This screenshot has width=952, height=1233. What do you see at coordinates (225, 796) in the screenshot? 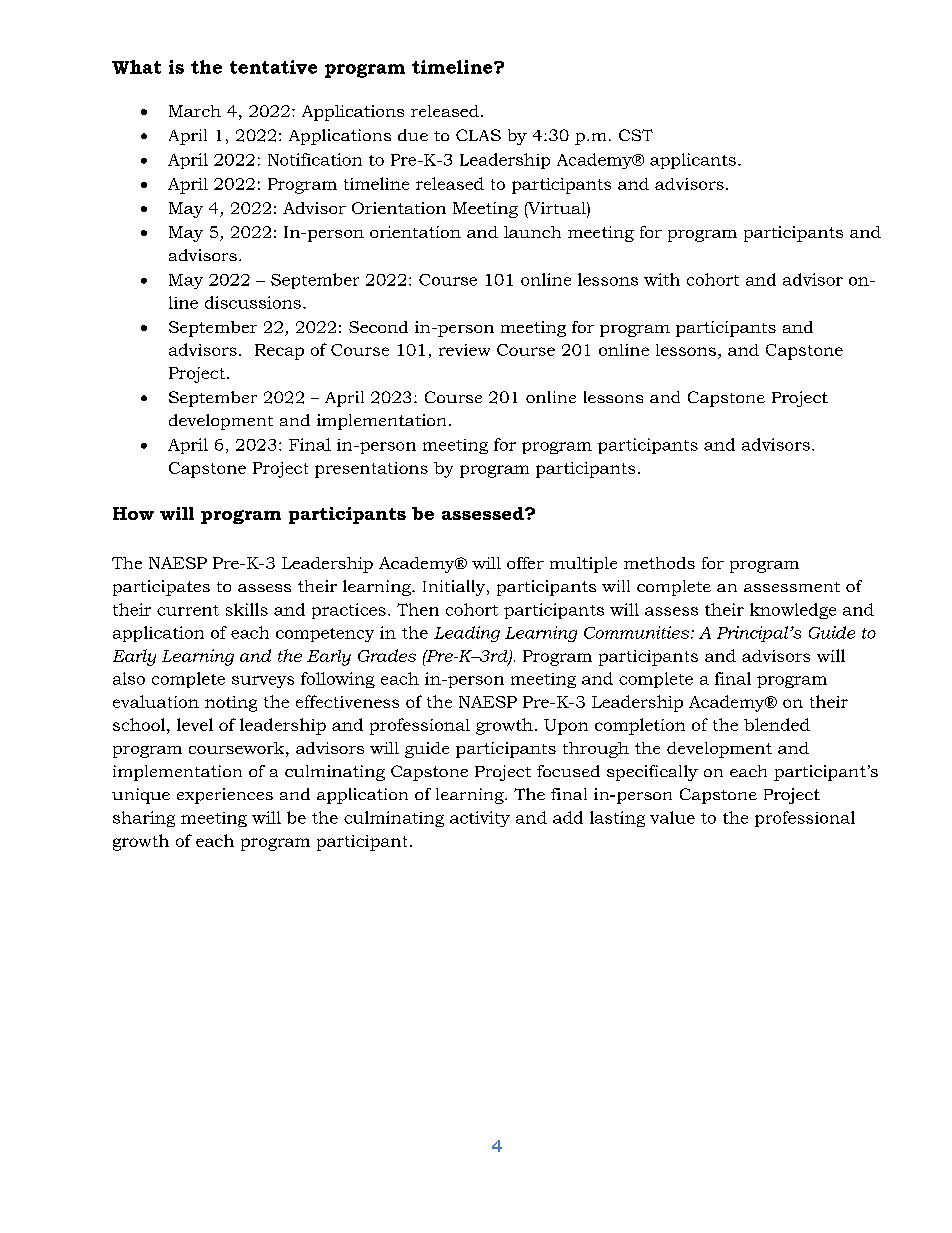
I see `experiences` at bounding box center [225, 796].
